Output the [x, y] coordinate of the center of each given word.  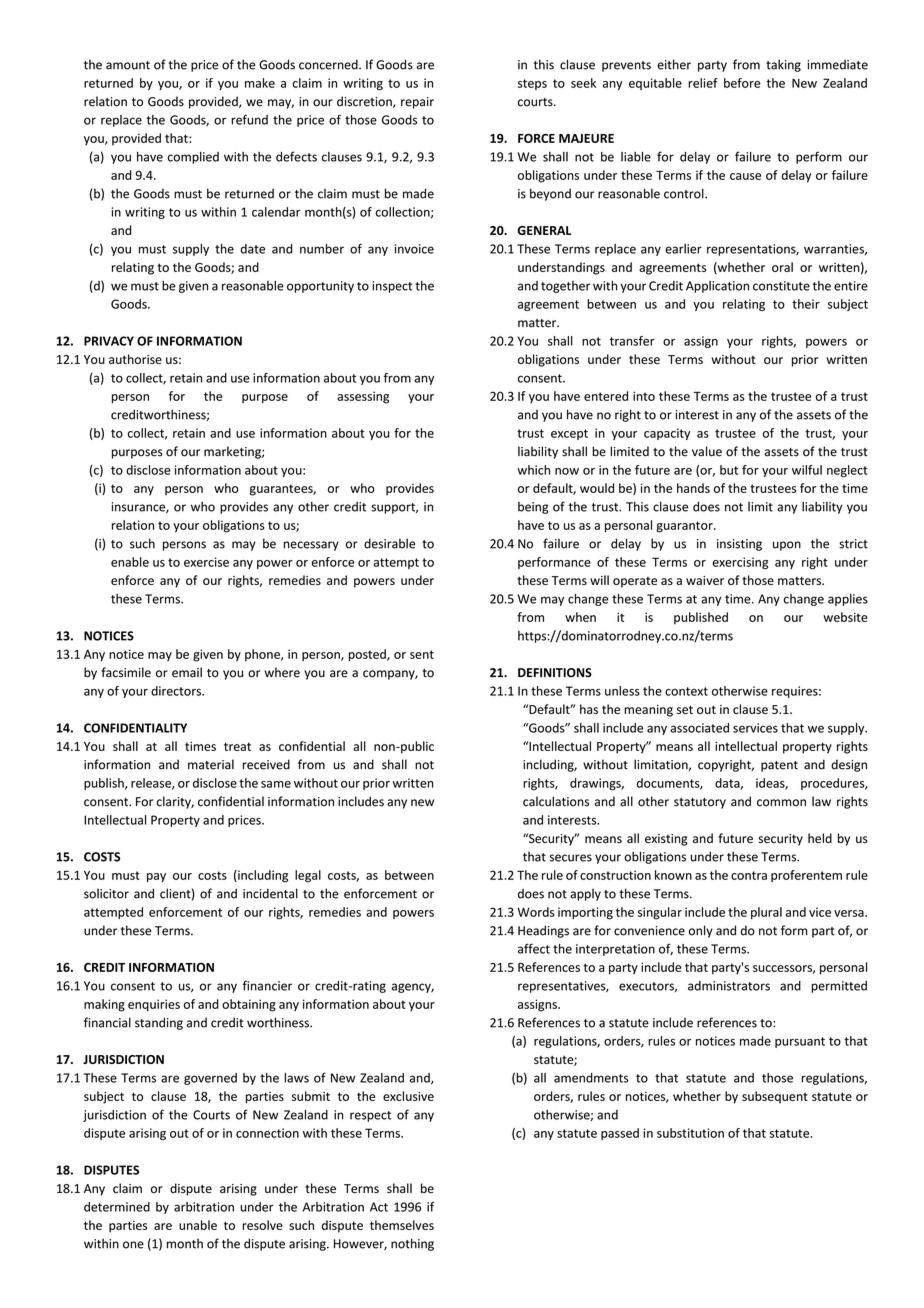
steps [532, 84]
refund [249, 119]
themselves [402, 1225]
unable [198, 1225]
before [742, 83]
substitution [690, 1133]
